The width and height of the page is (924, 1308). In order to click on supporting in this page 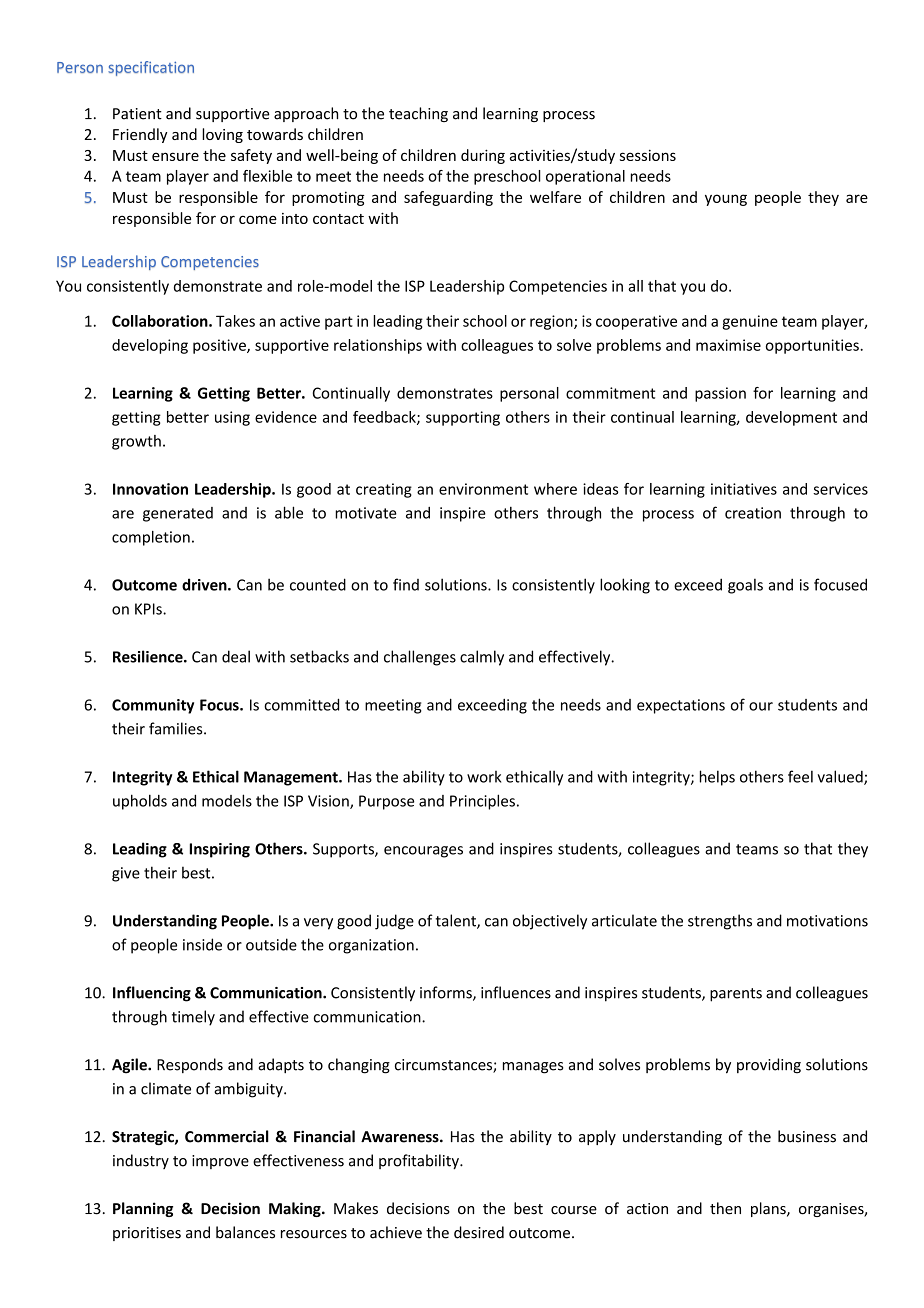, I will do `click(463, 418)`.
